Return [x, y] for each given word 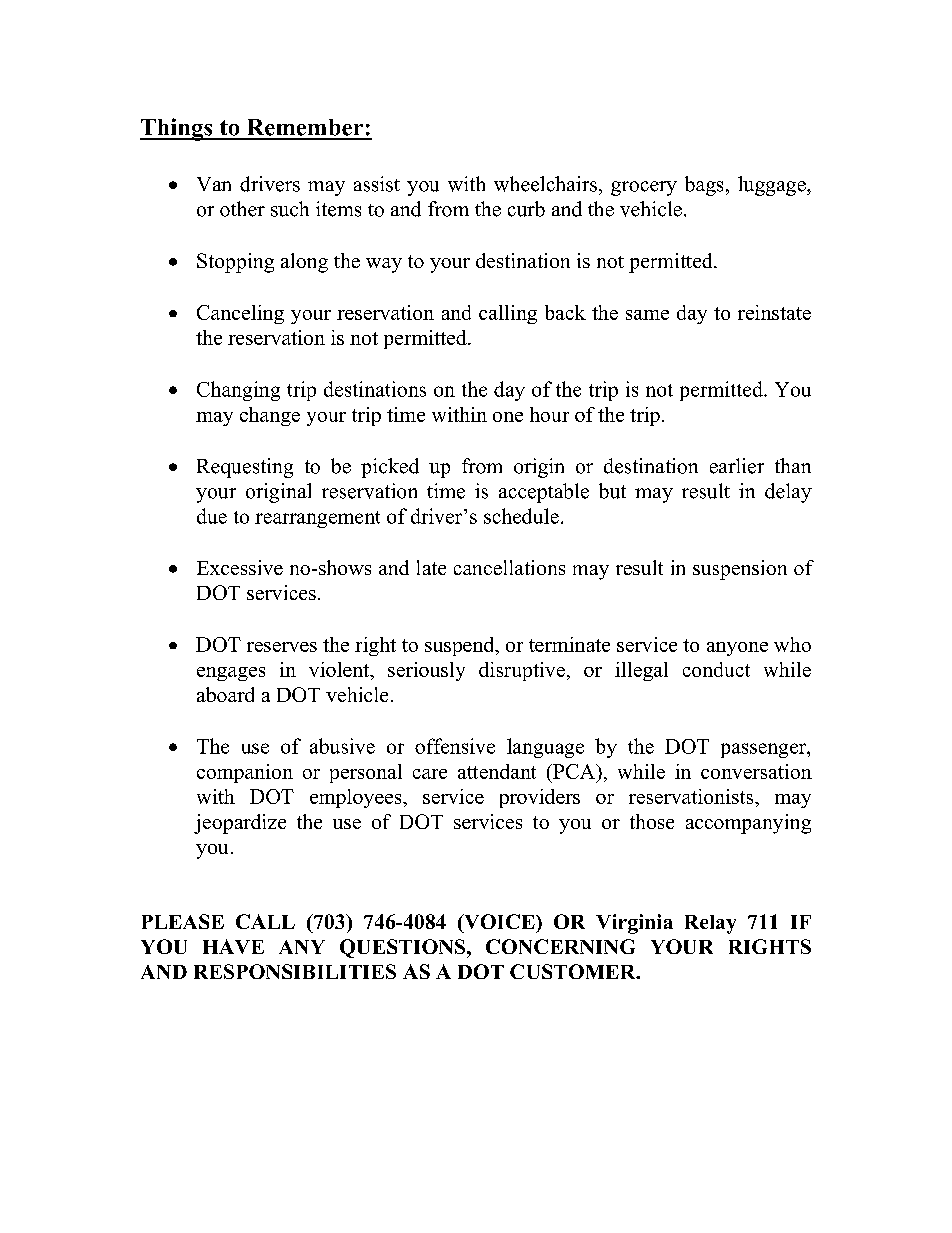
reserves [282, 647]
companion [245, 773]
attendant [497, 771]
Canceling [240, 314]
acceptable [544, 493]
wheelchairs [545, 184]
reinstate [774, 312]
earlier [737, 466]
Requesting [245, 468]
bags [704, 186]
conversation [756, 771]
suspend [461, 646]
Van [214, 184]
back [565, 312]
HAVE [233, 946]
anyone [737, 649]
